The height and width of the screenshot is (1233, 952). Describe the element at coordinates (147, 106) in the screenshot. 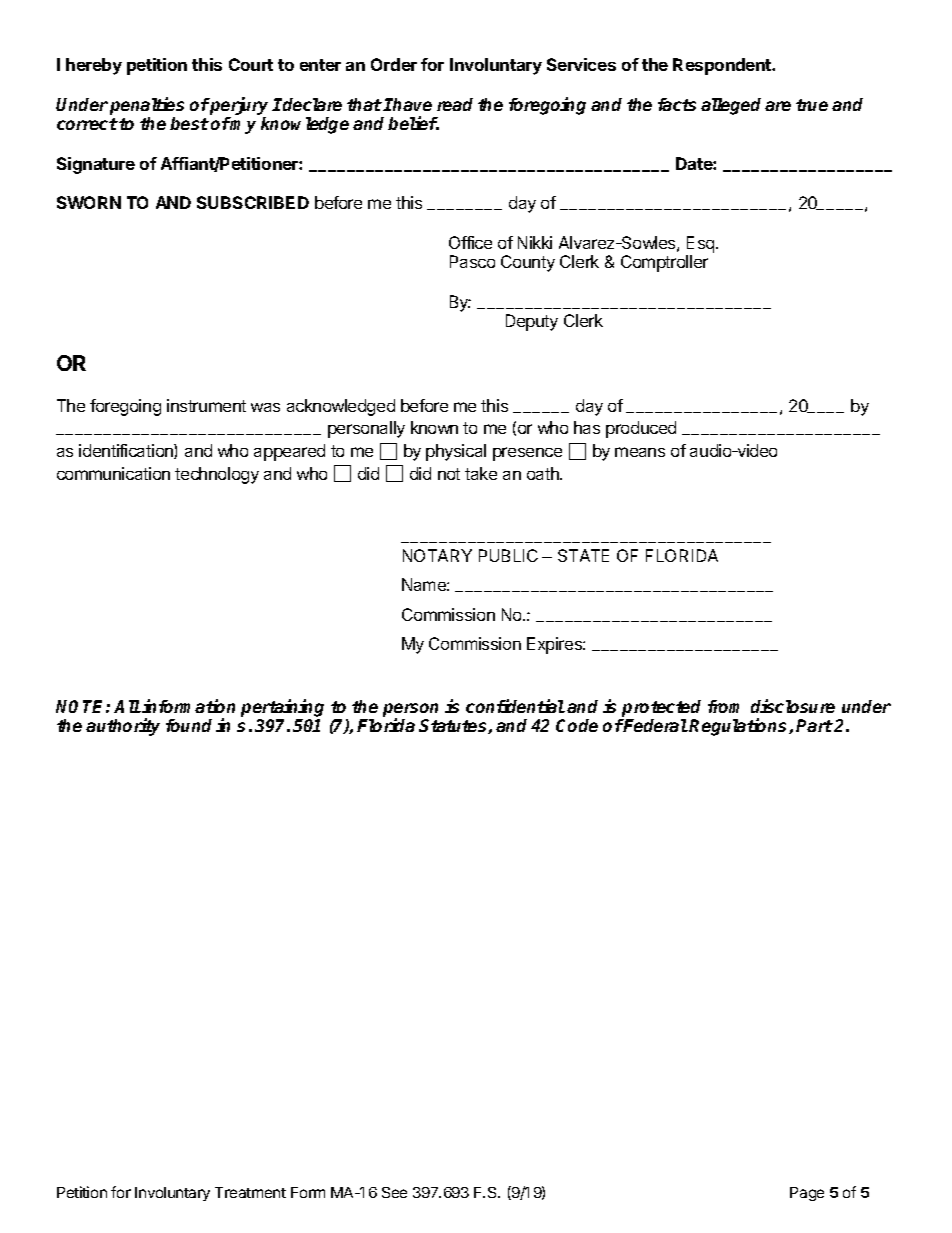

I see `penalties` at that location.
